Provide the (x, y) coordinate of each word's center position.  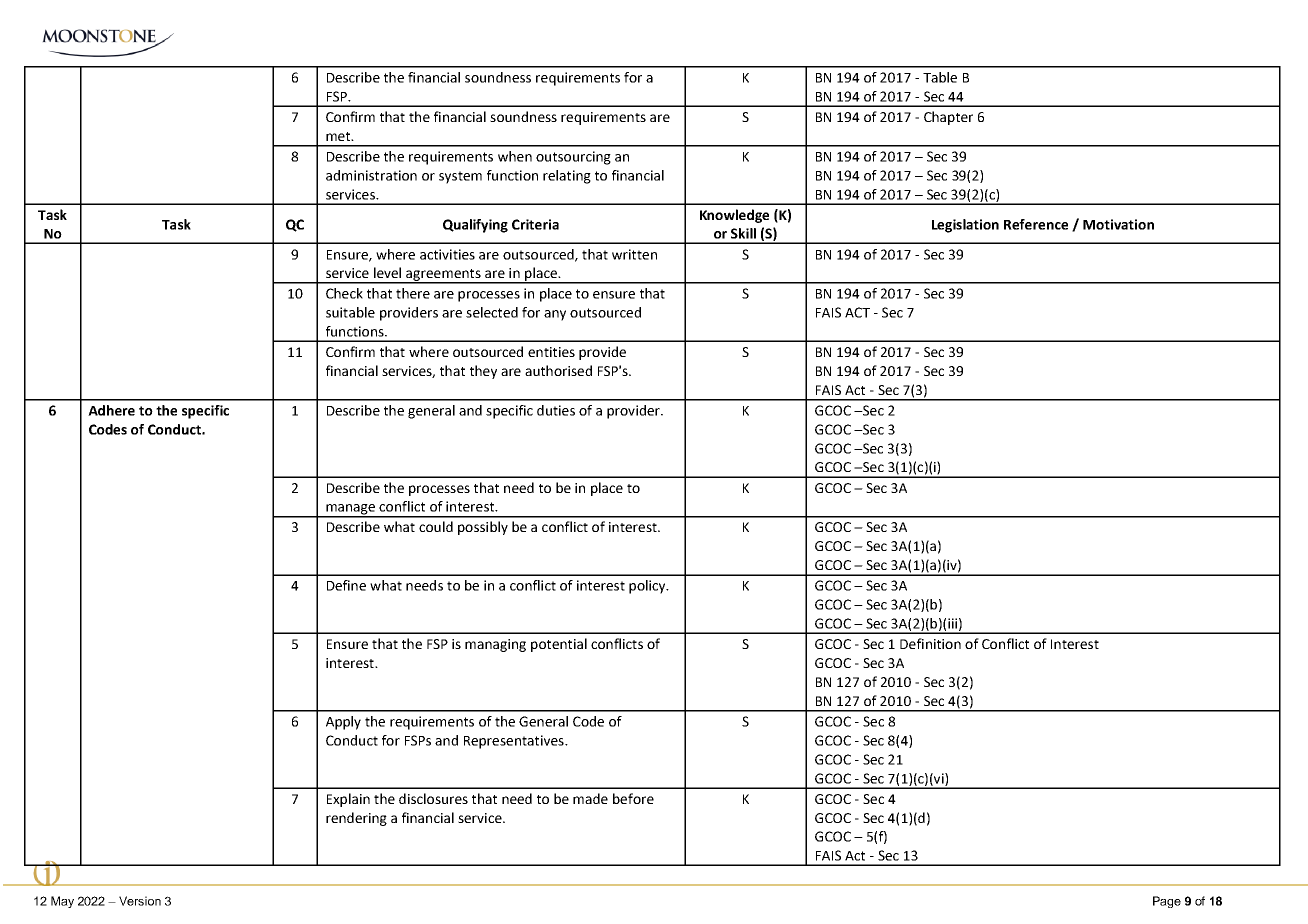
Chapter (948, 118)
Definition (930, 643)
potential (559, 645)
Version (140, 901)
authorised (558, 370)
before (633, 798)
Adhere (111, 410)
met (339, 136)
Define (346, 585)
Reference (1036, 224)
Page (1167, 902)
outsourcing (573, 158)
